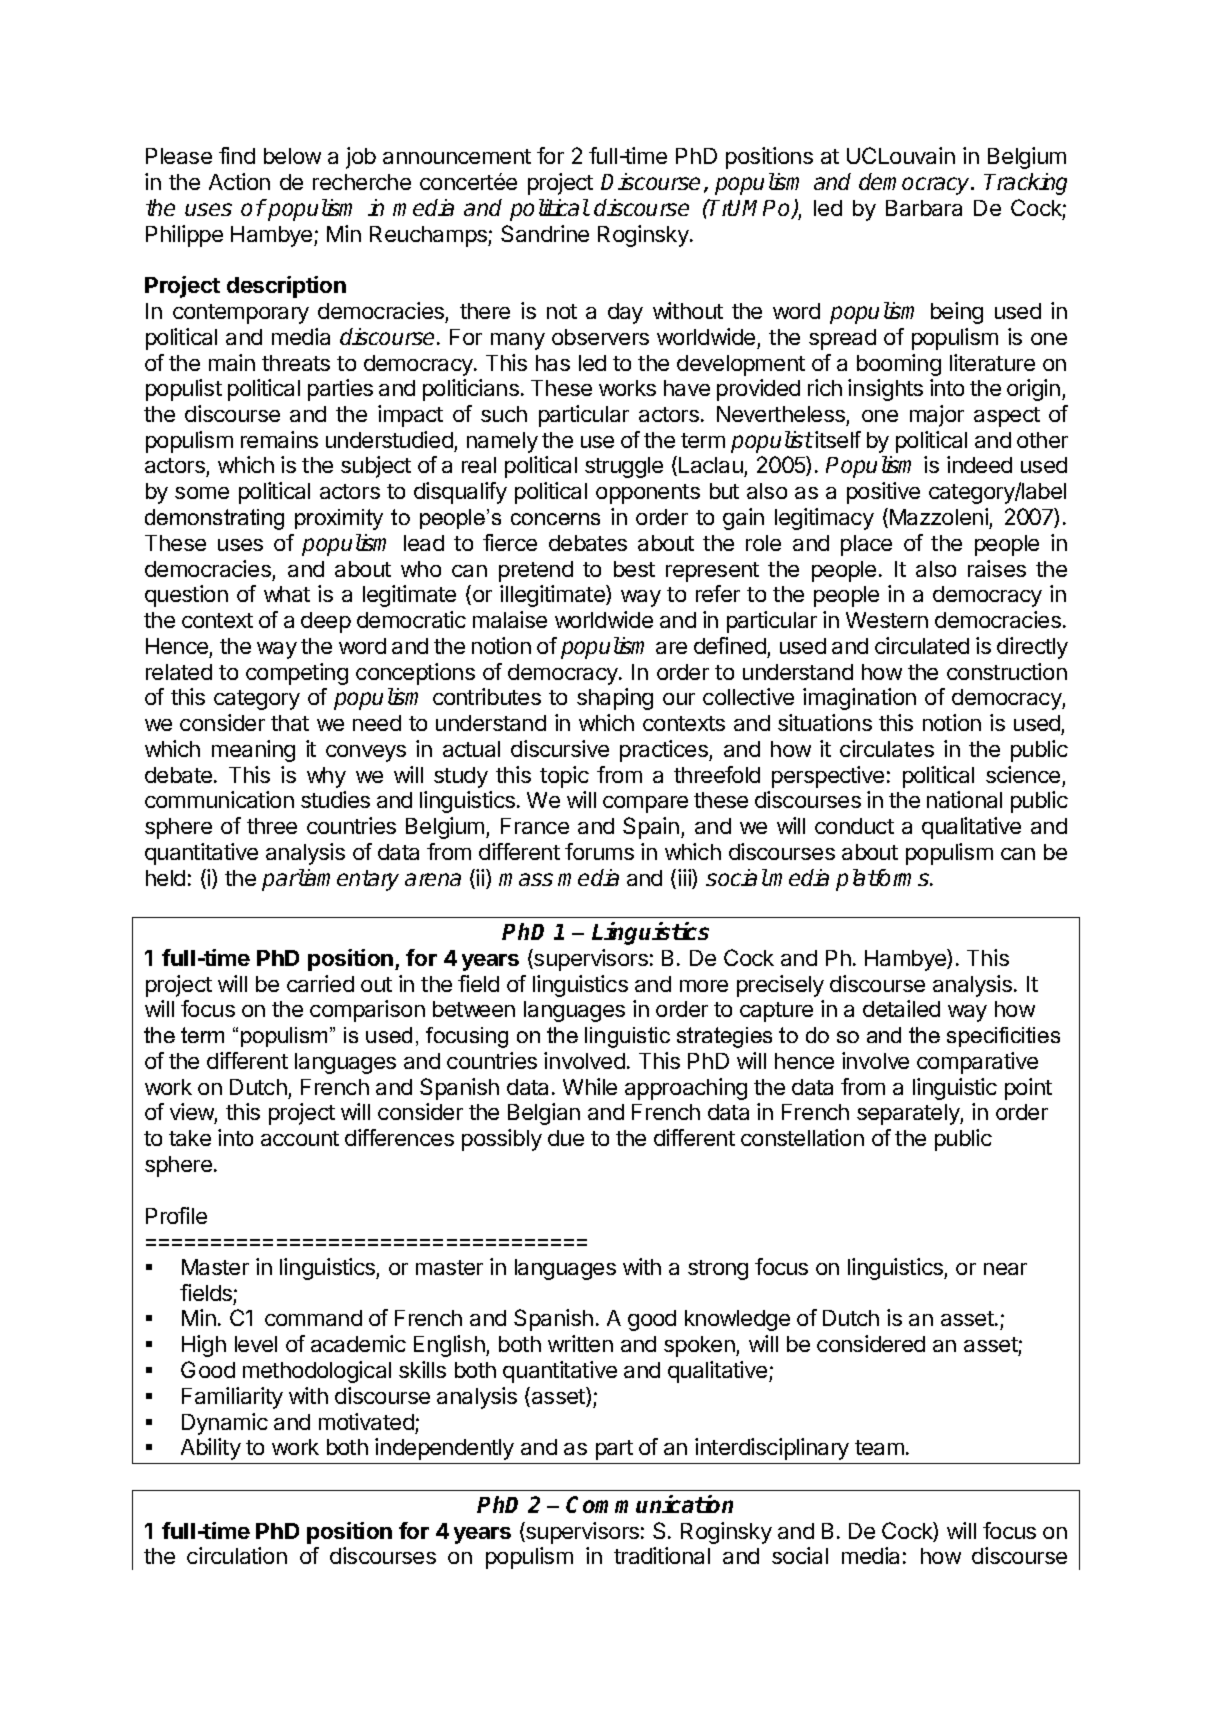 The width and height of the document is (1212, 1714). Describe the element at coordinates (625, 313) in the document. I see `day` at that location.
